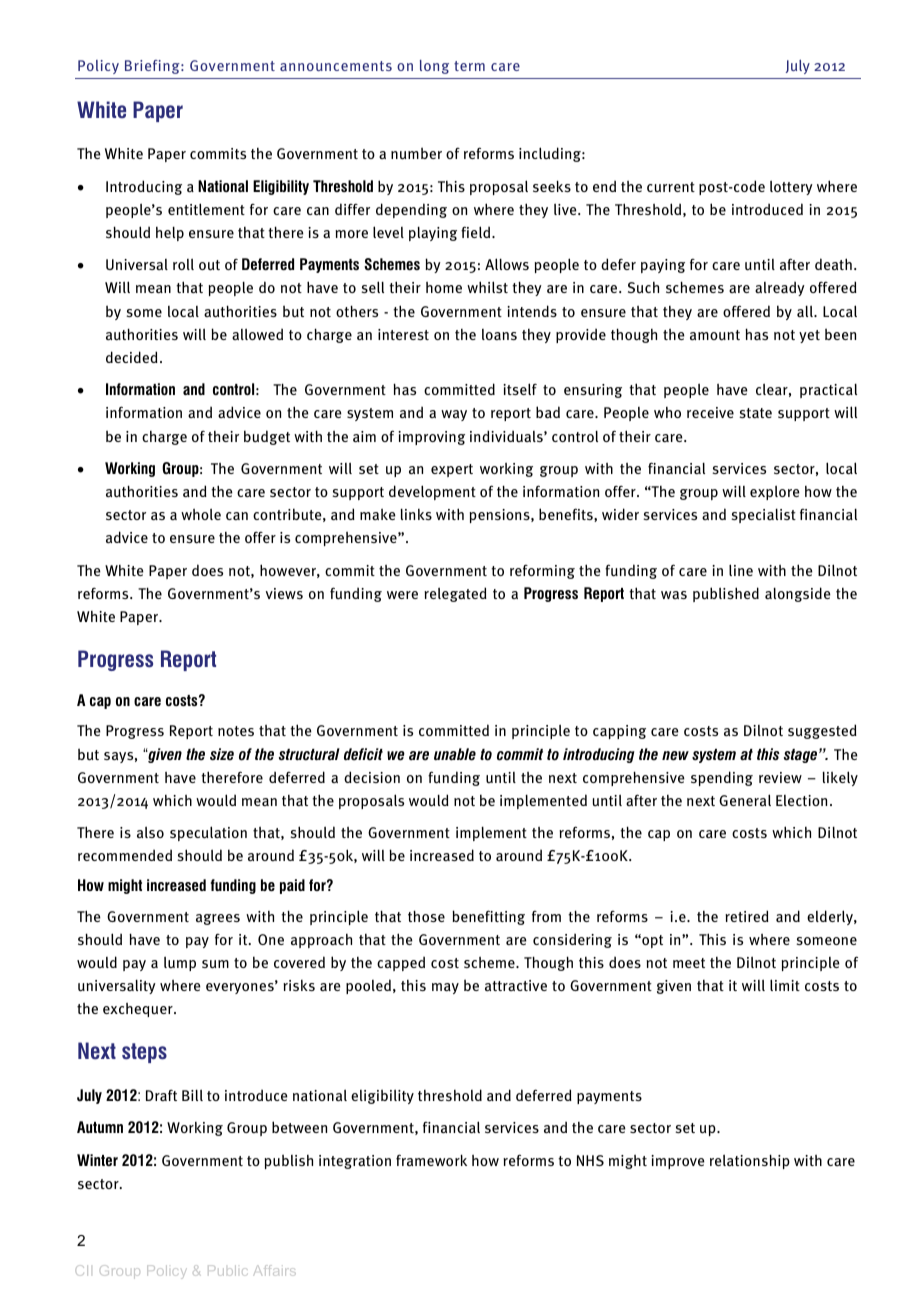 Image resolution: width=924 pixels, height=1308 pixels. Describe the element at coordinates (791, 187) in the screenshot. I see `lottery` at that location.
